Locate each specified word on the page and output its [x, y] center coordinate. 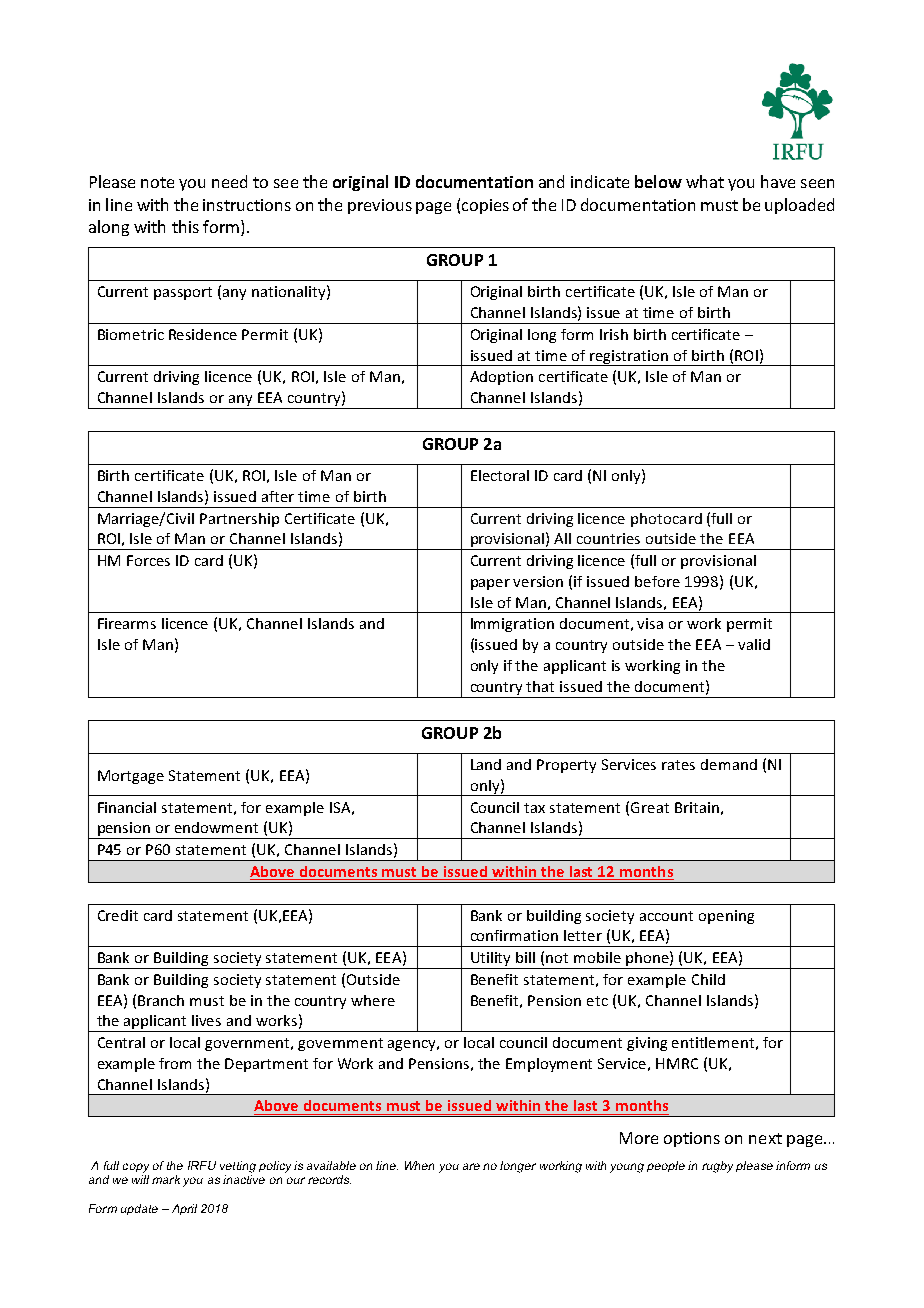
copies [485, 206]
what [705, 181]
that [540, 686]
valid [754, 644]
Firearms [127, 623]
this [185, 226]
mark [166, 1179]
